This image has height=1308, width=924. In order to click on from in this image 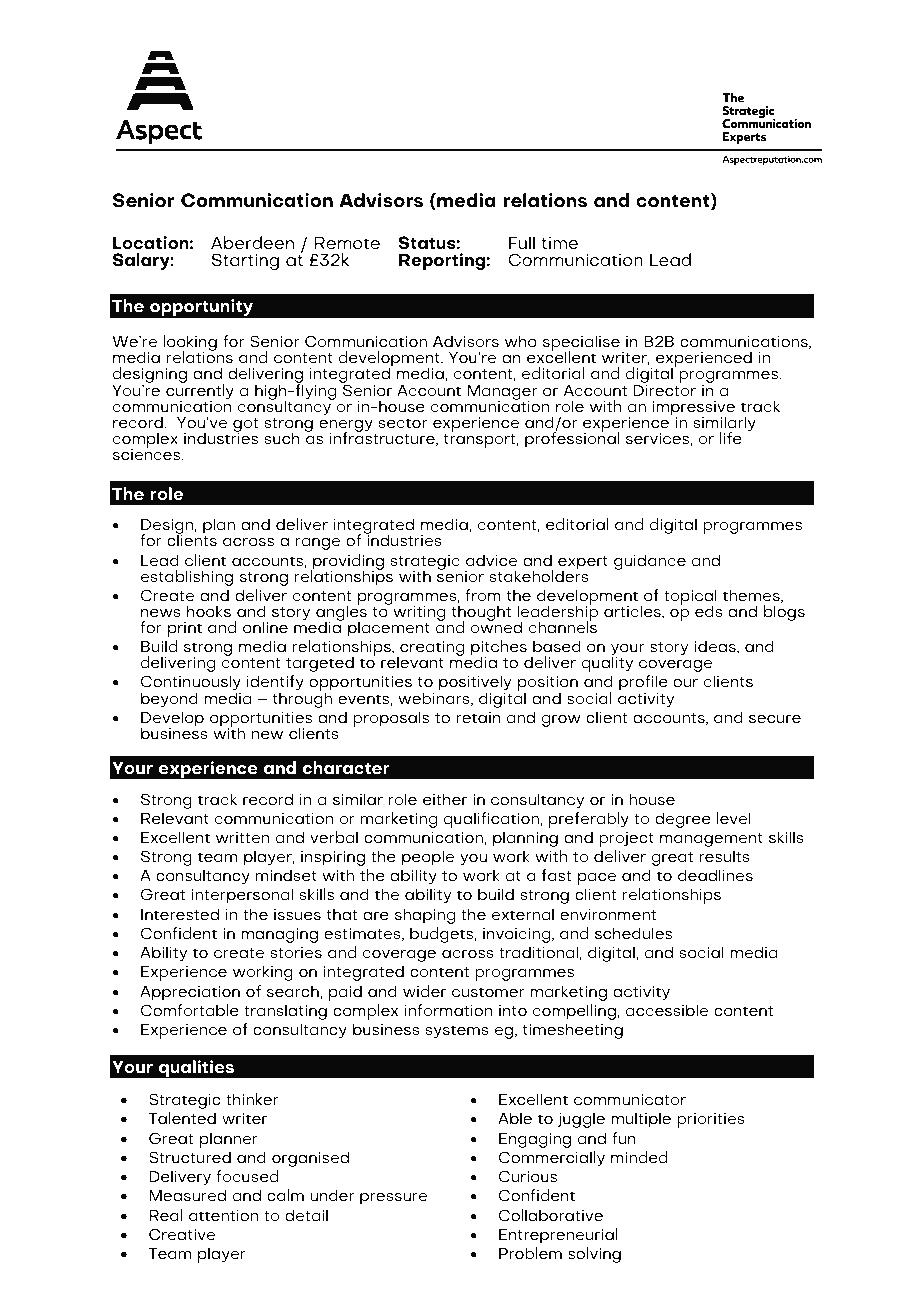, I will do `click(483, 595)`.
